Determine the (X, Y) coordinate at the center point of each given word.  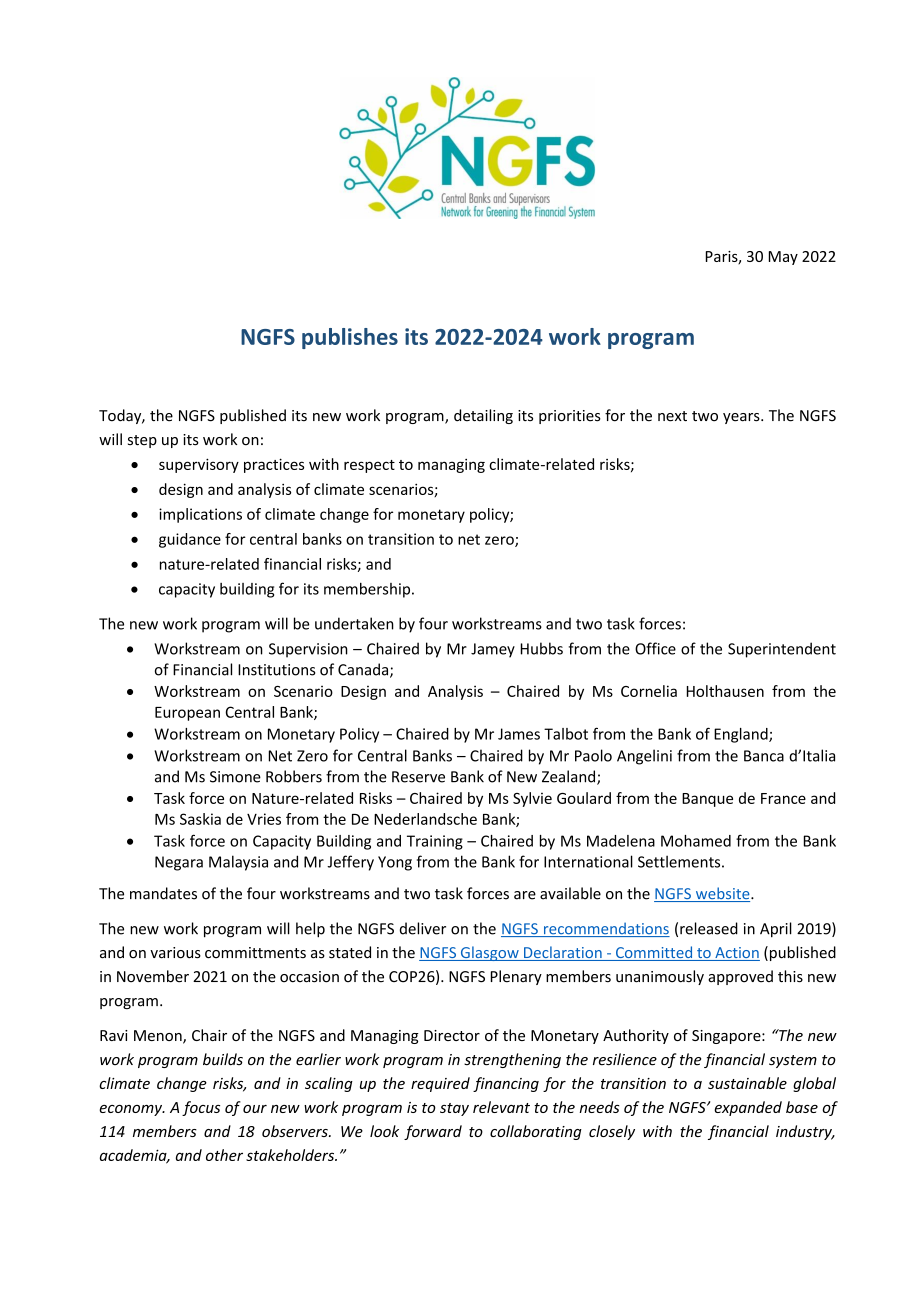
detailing (483, 416)
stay (454, 1109)
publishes (350, 338)
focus (201, 1108)
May (783, 258)
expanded (748, 1108)
